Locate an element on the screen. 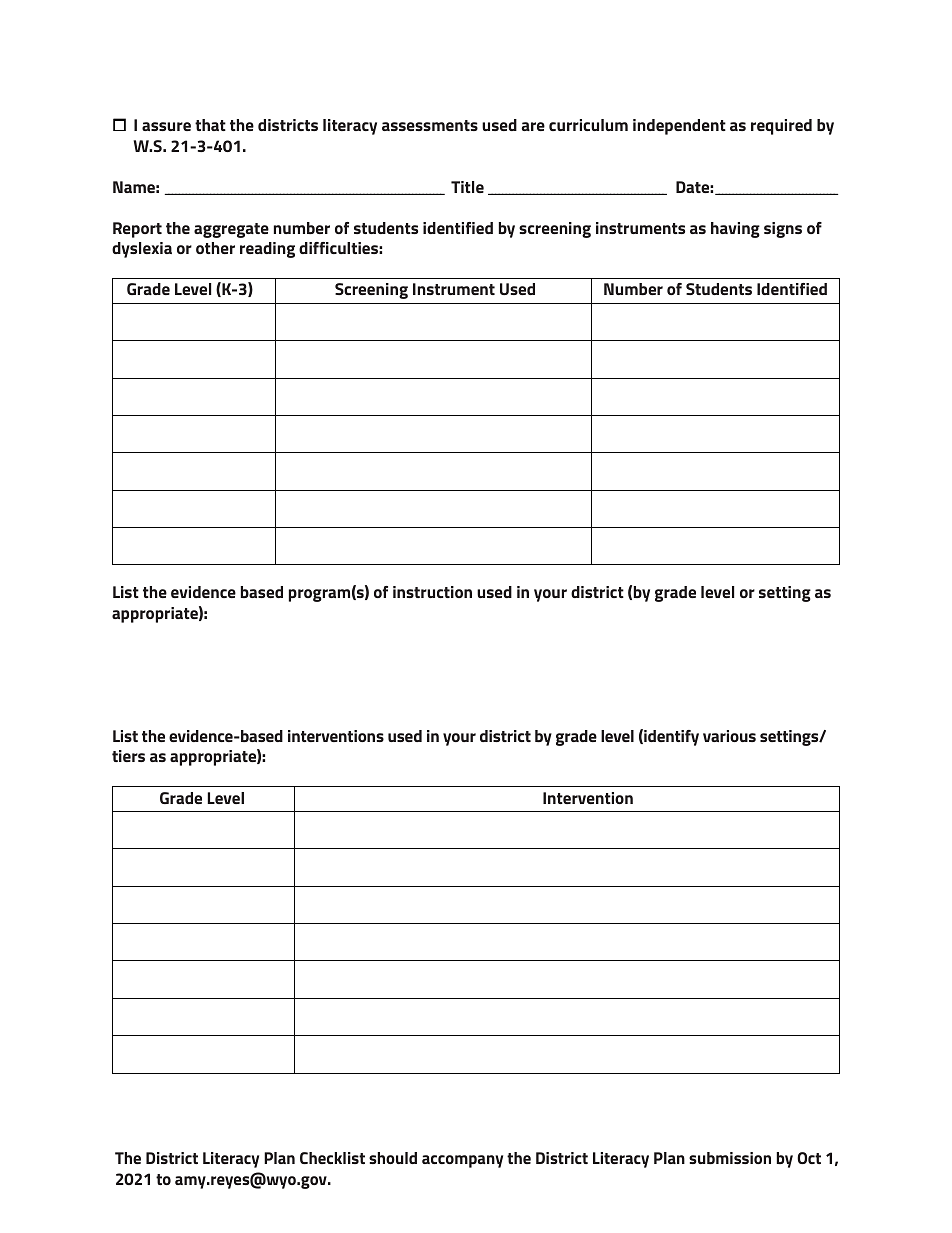  submission is located at coordinates (730, 1158).
